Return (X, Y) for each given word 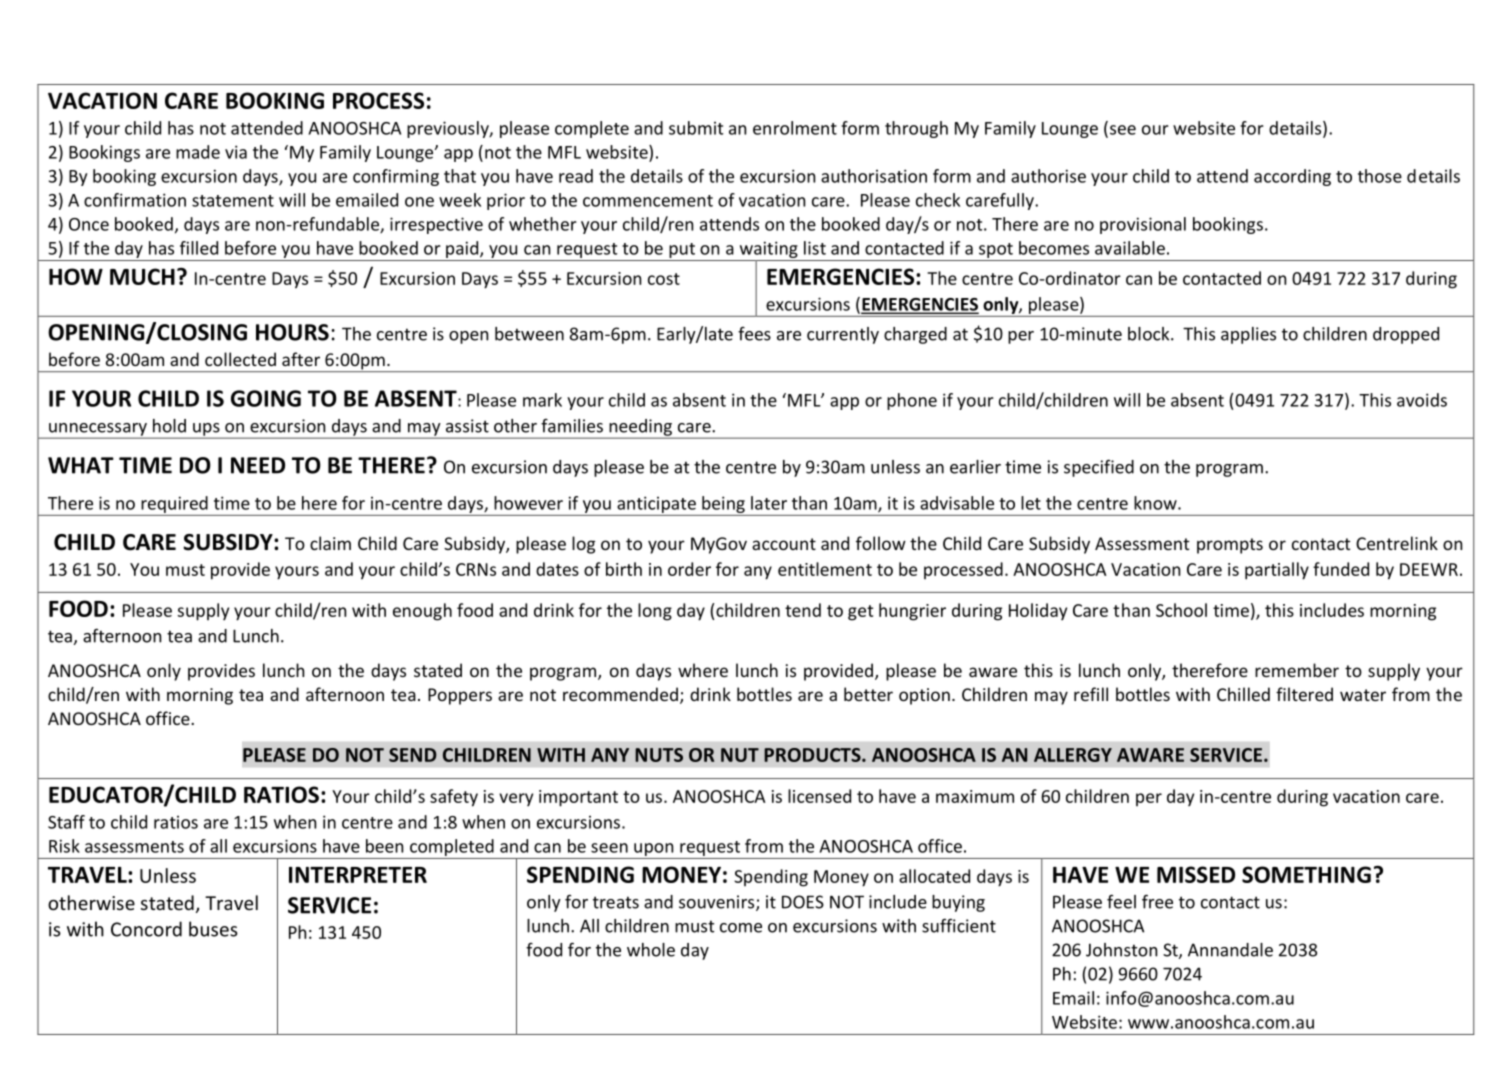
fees (754, 334)
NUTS (659, 755)
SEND (413, 755)
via (236, 152)
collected (240, 359)
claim (330, 543)
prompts (1230, 546)
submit (696, 128)
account (784, 544)
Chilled (1243, 694)
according (1292, 177)
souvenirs (718, 903)
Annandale (1230, 950)
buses (213, 929)
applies (1248, 335)
